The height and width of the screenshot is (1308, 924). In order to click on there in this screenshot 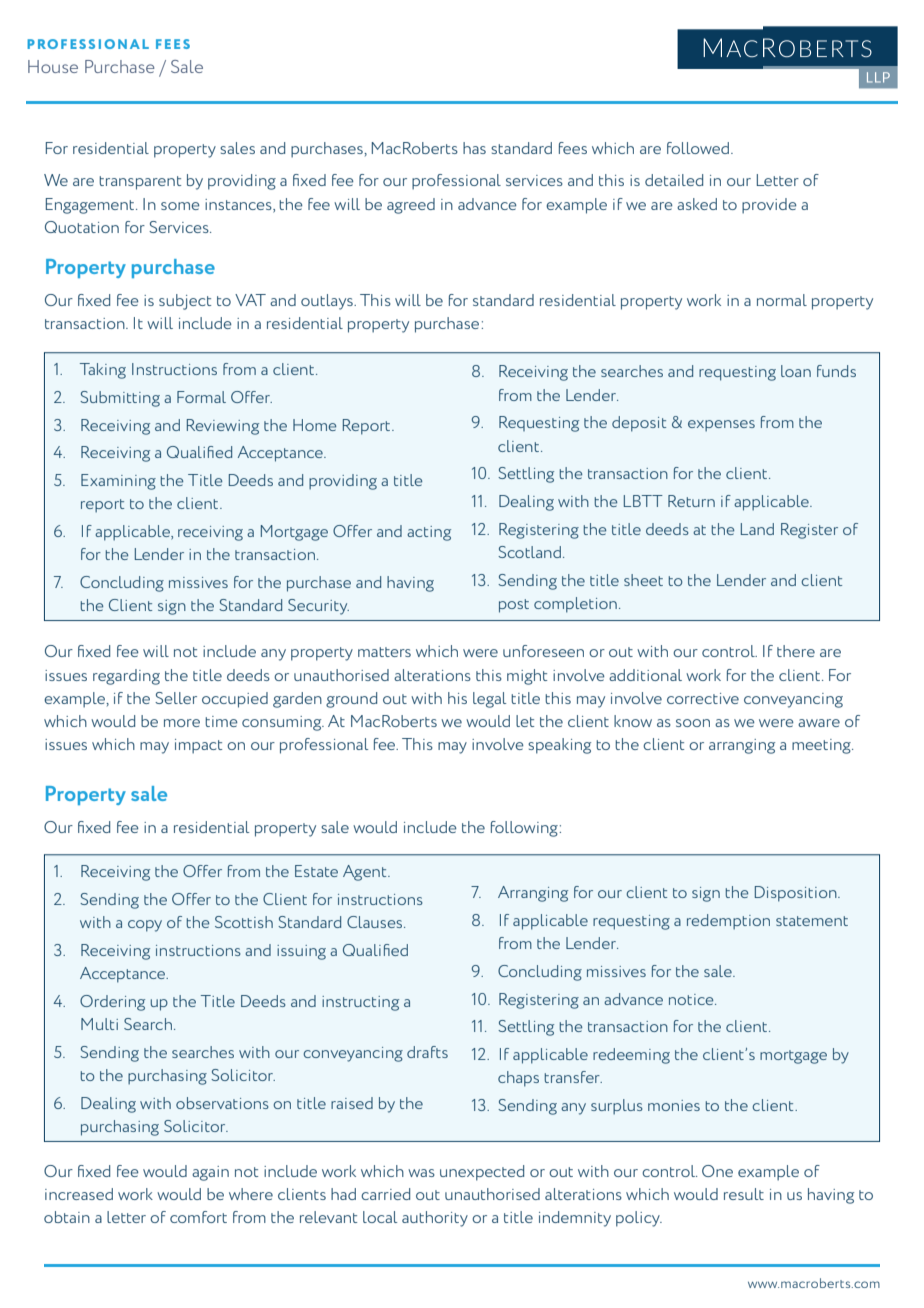, I will do `click(796, 651)`.
